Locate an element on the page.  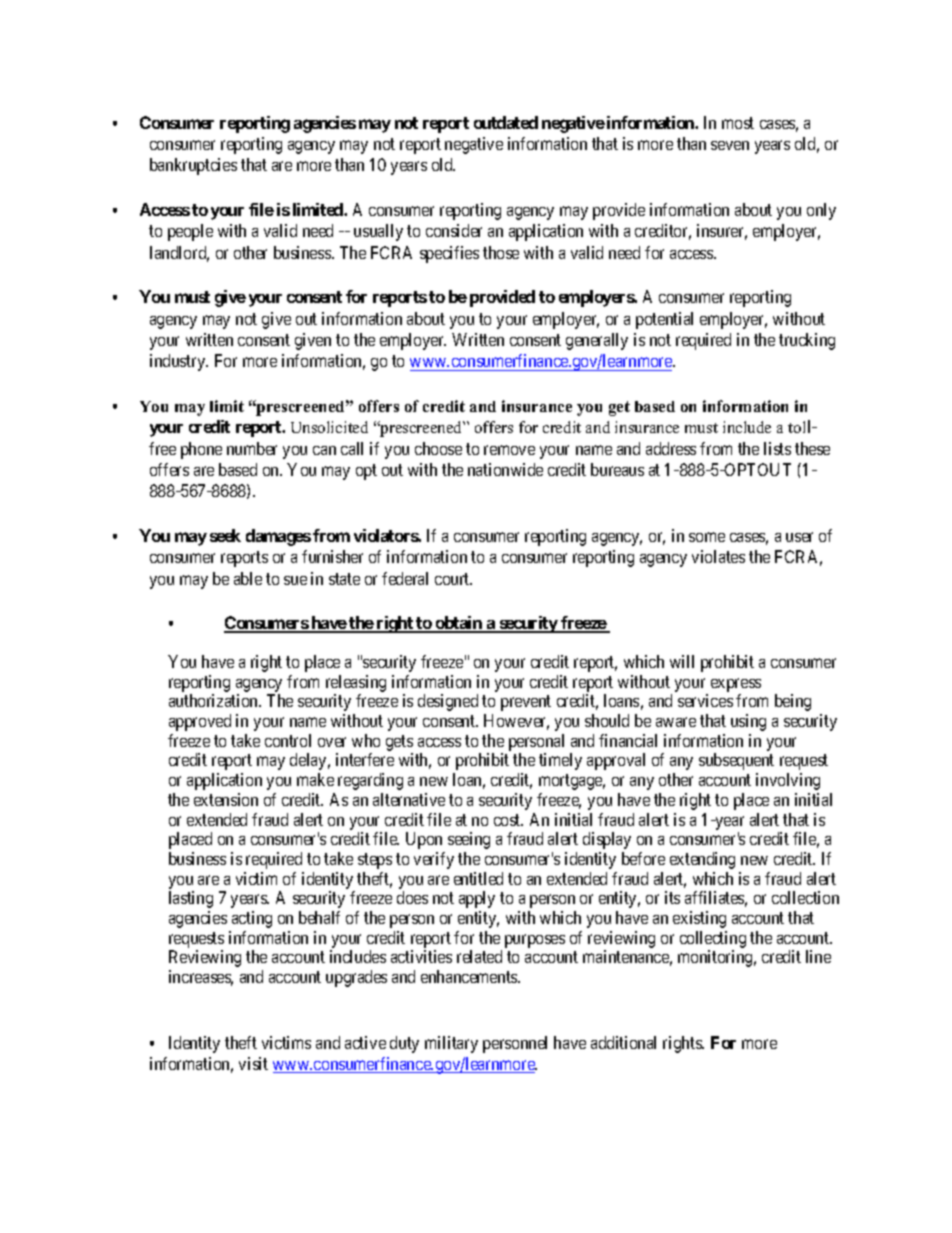
visit is located at coordinates (253, 1063).
